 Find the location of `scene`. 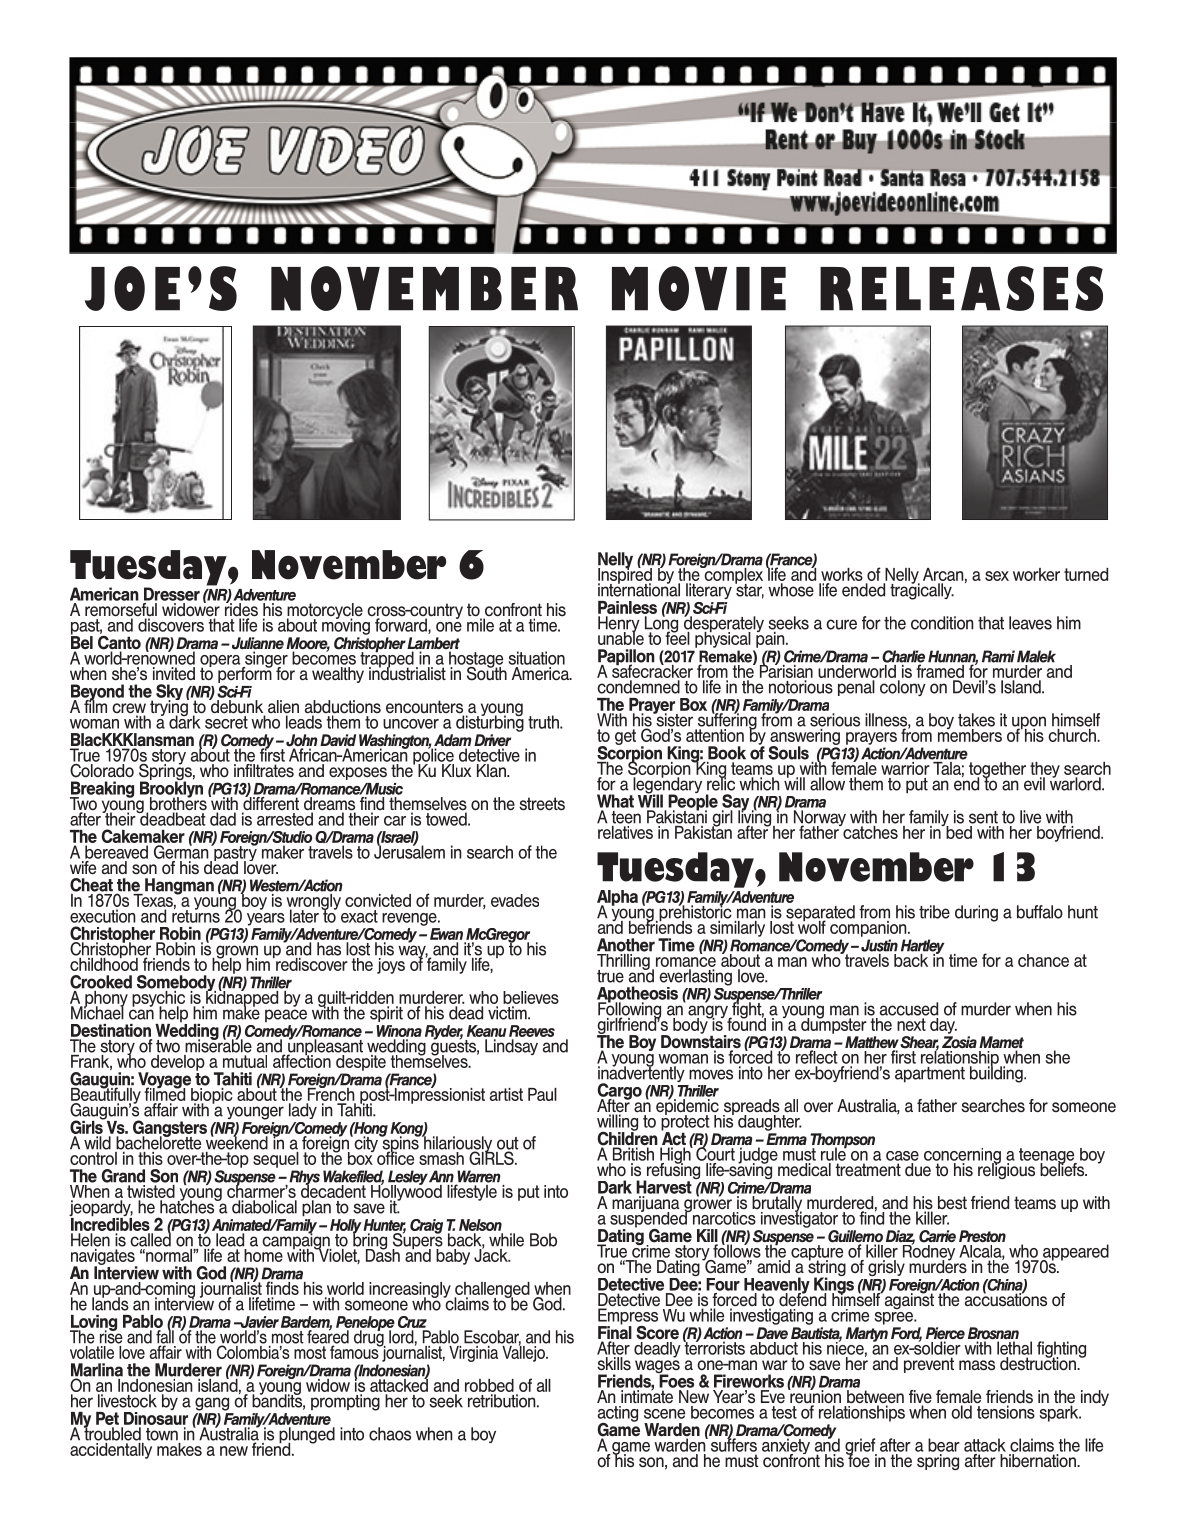

scene is located at coordinates (664, 1414).
